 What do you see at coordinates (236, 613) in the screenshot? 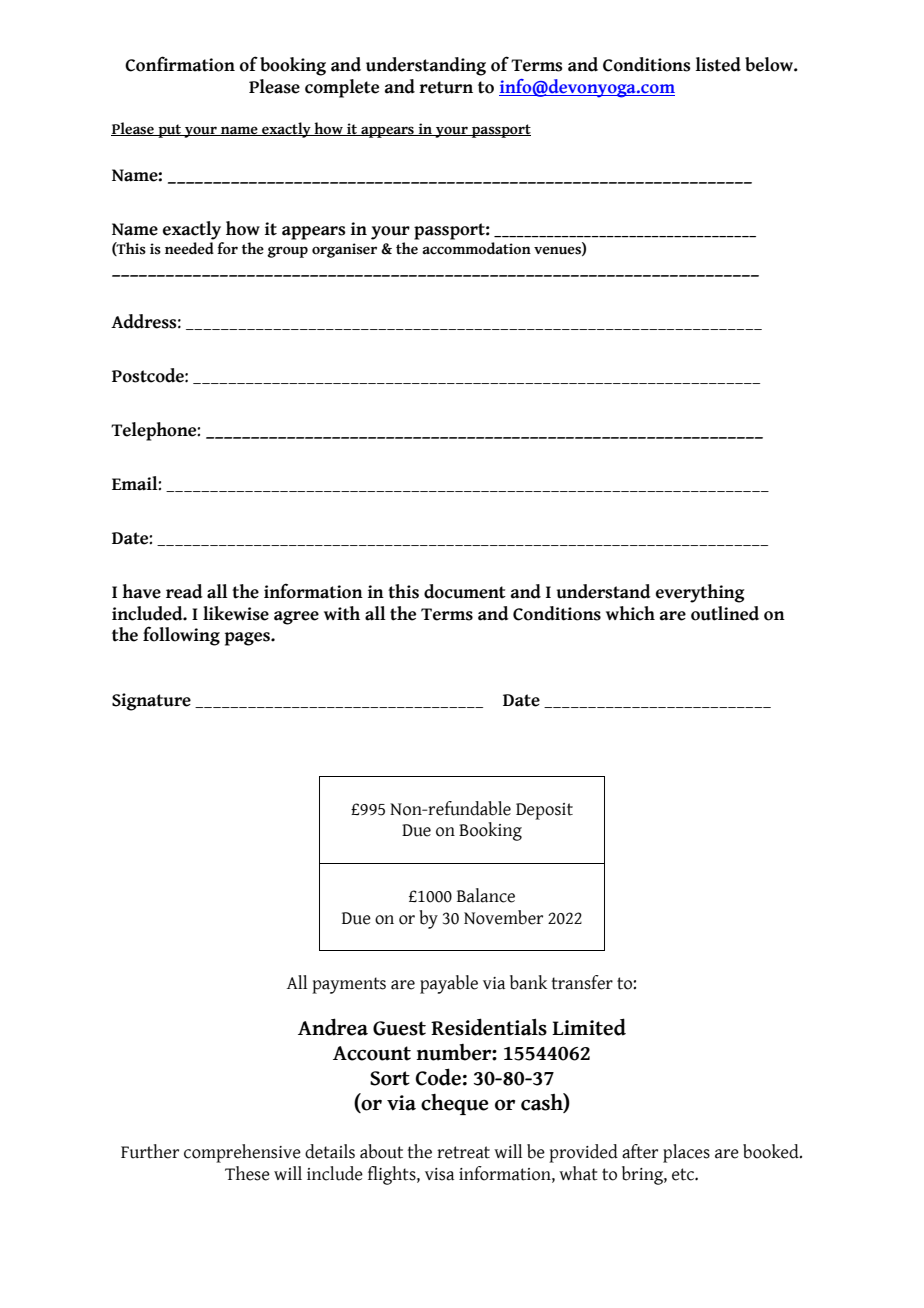
I see `likewise` at bounding box center [236, 613].
